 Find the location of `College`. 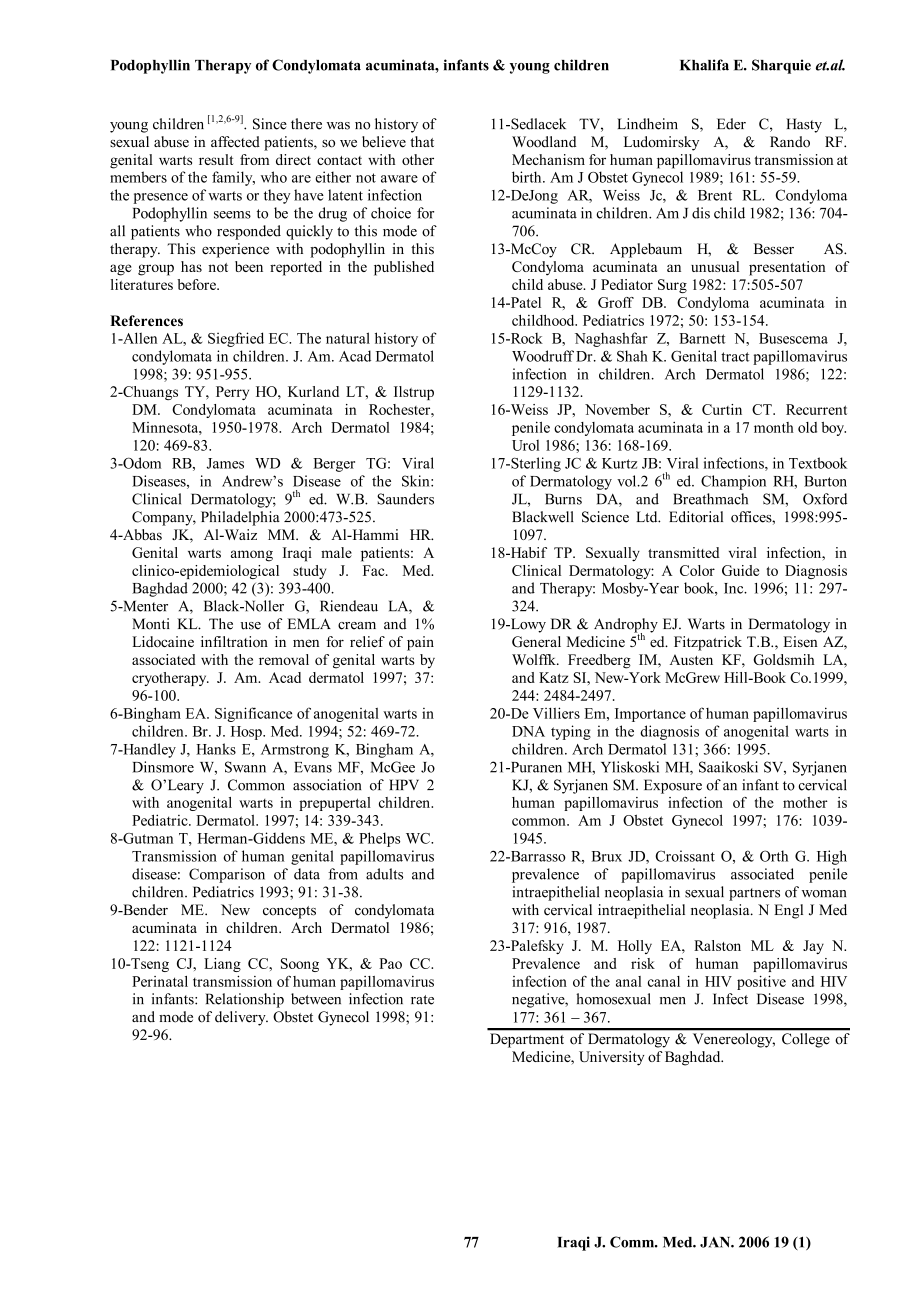

College is located at coordinates (805, 1040).
